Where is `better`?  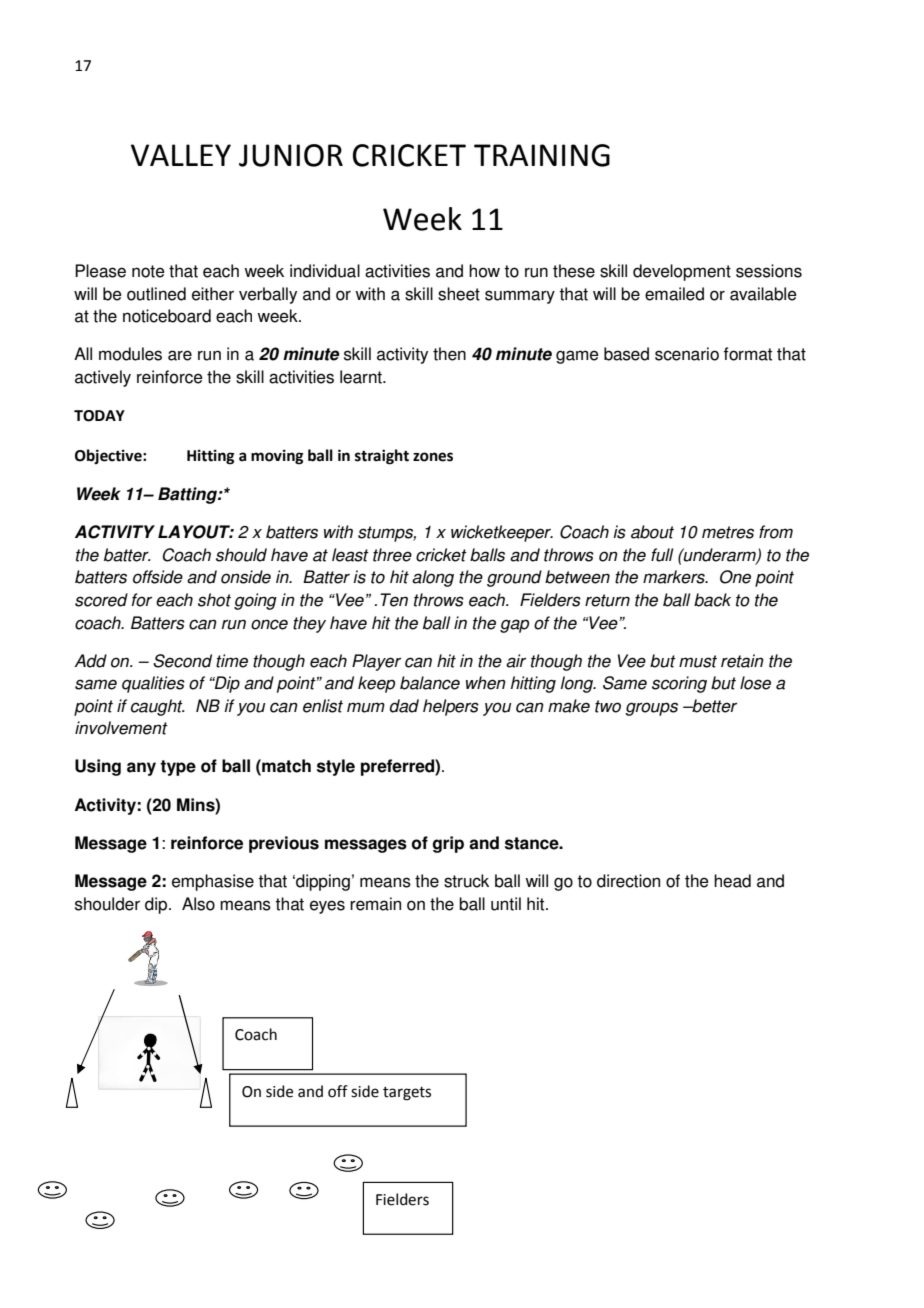
better is located at coordinates (713, 706).
